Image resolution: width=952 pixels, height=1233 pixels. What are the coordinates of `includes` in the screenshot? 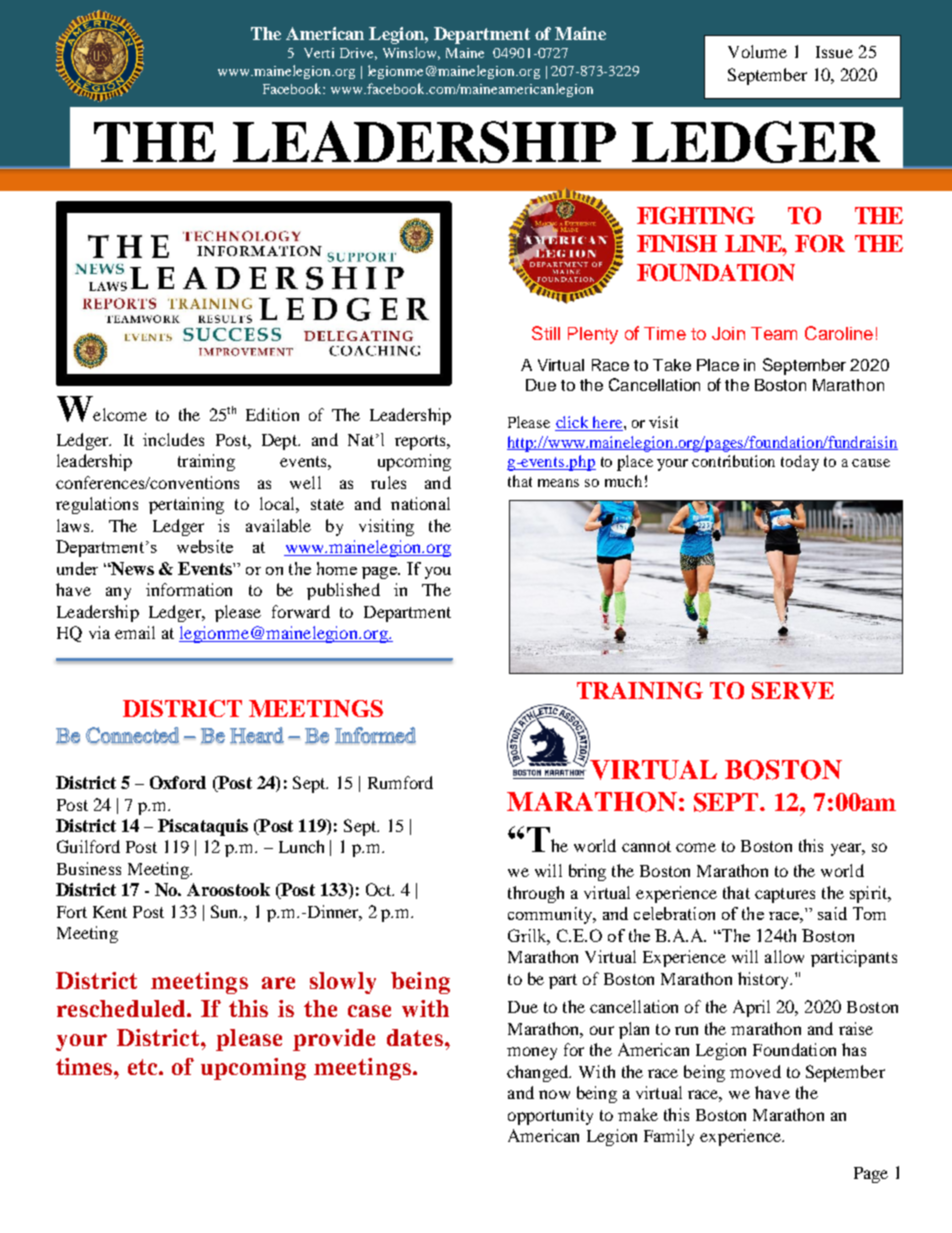 It's located at (173, 439).
